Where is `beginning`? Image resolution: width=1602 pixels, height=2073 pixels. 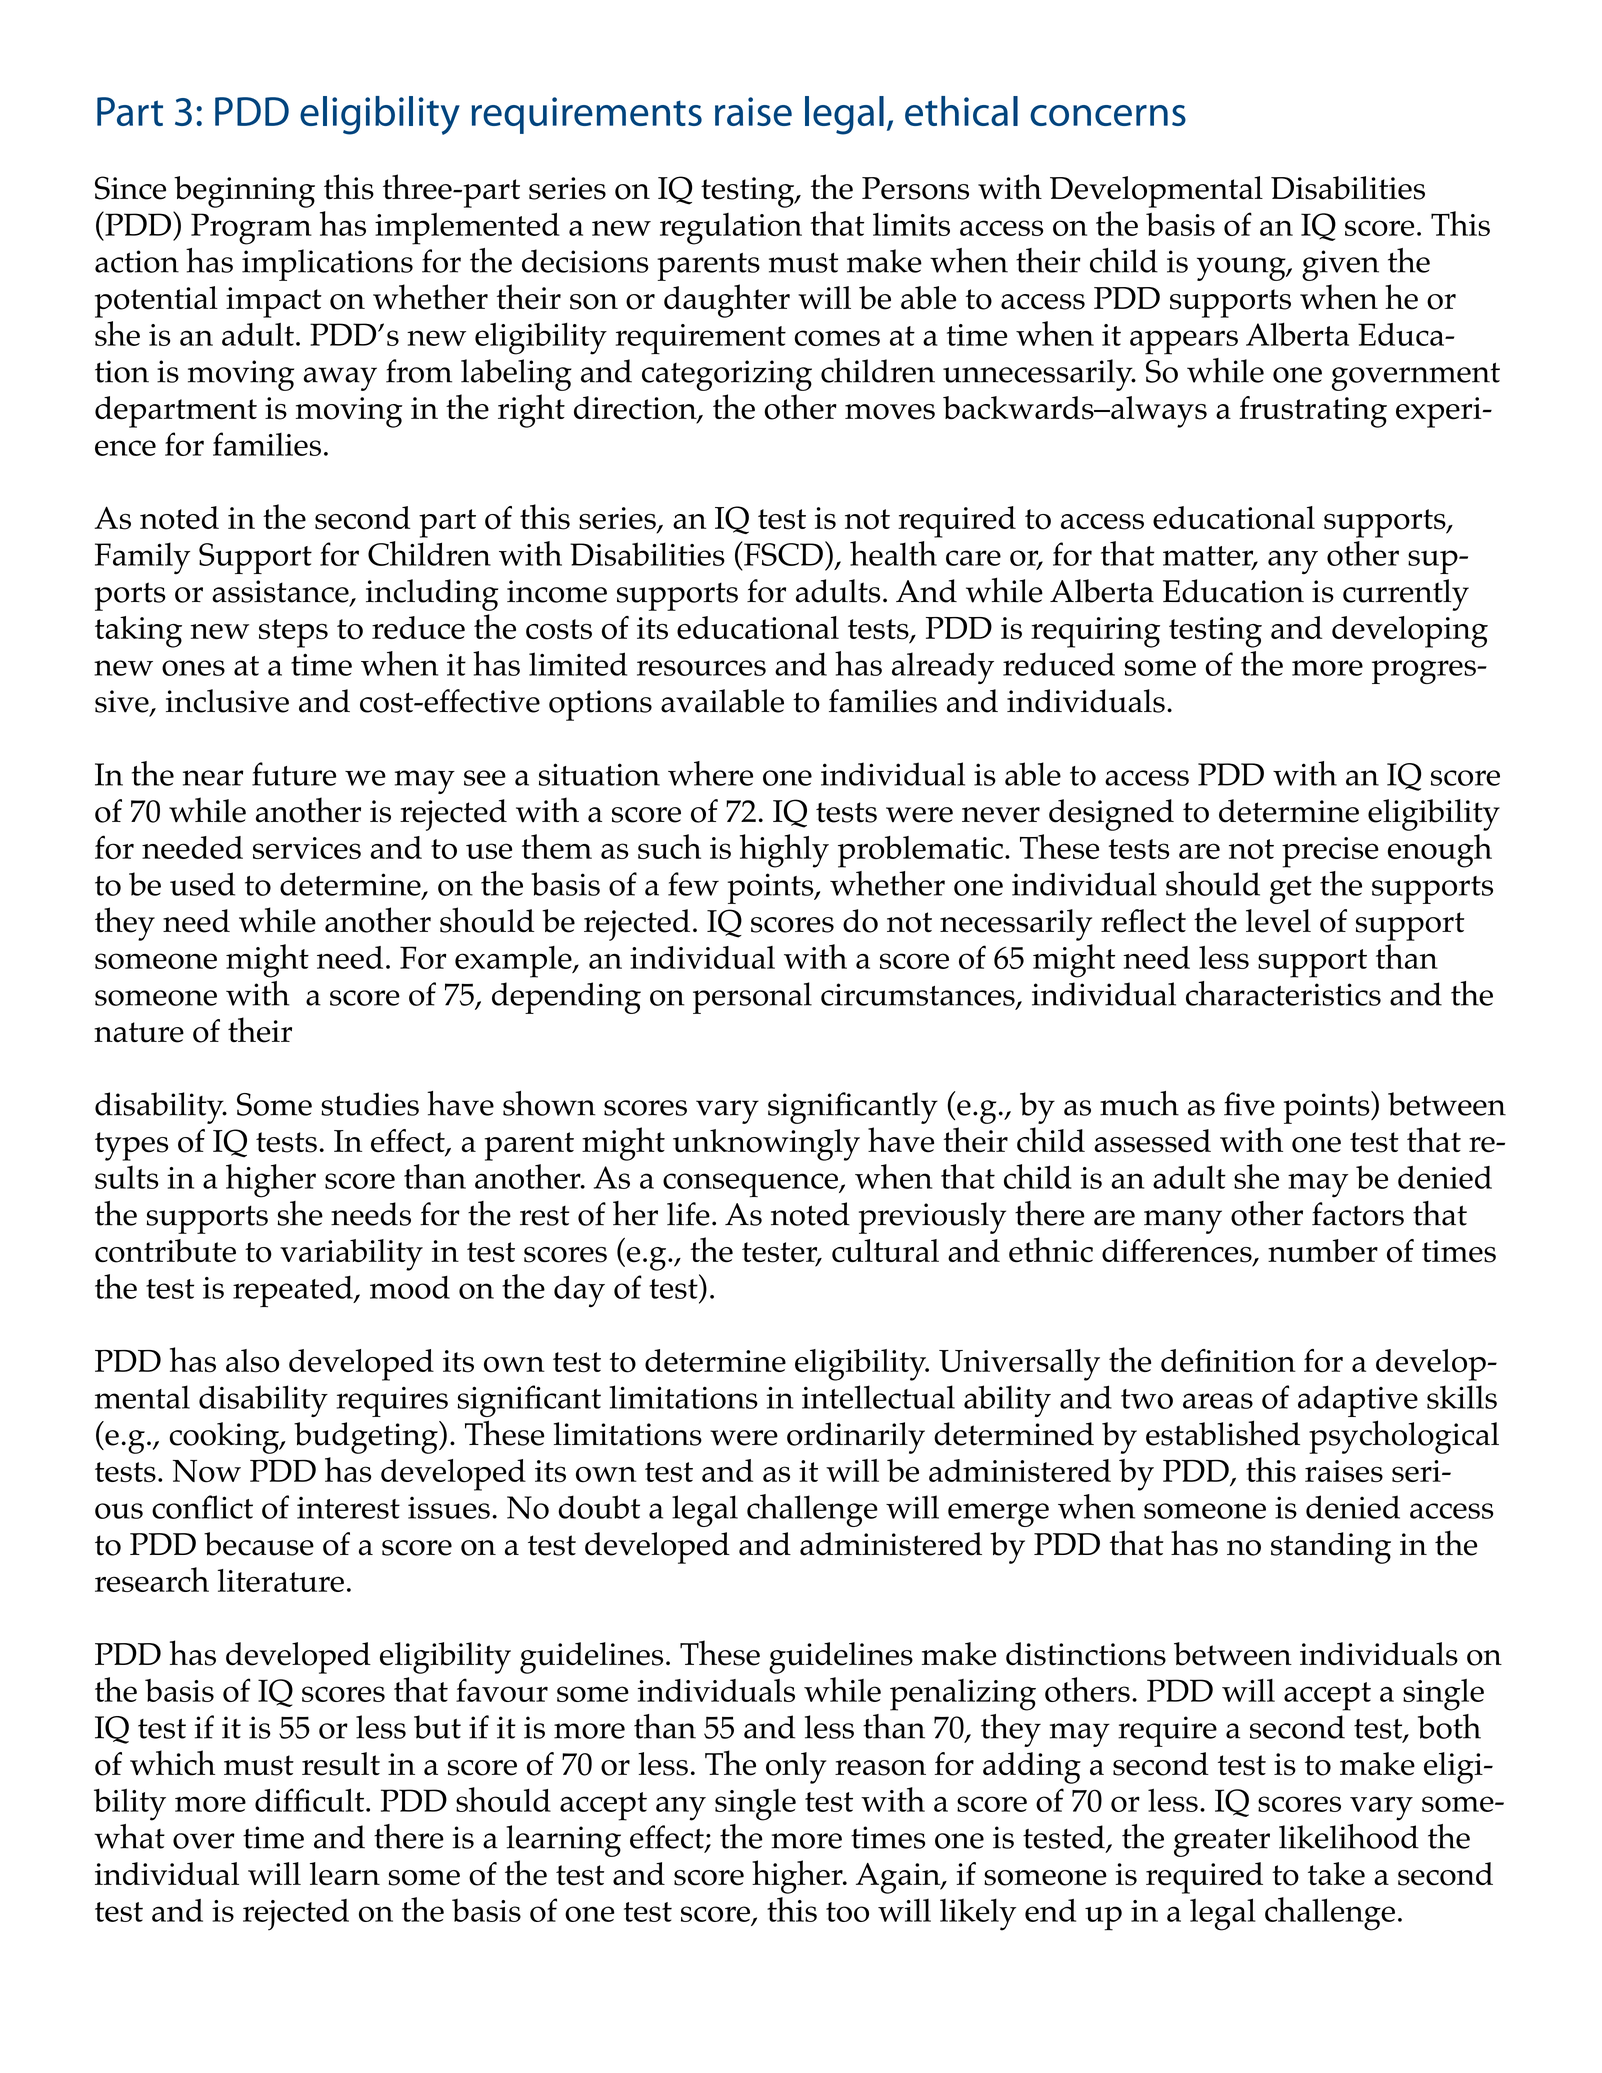 beginning is located at coordinates (244, 192).
